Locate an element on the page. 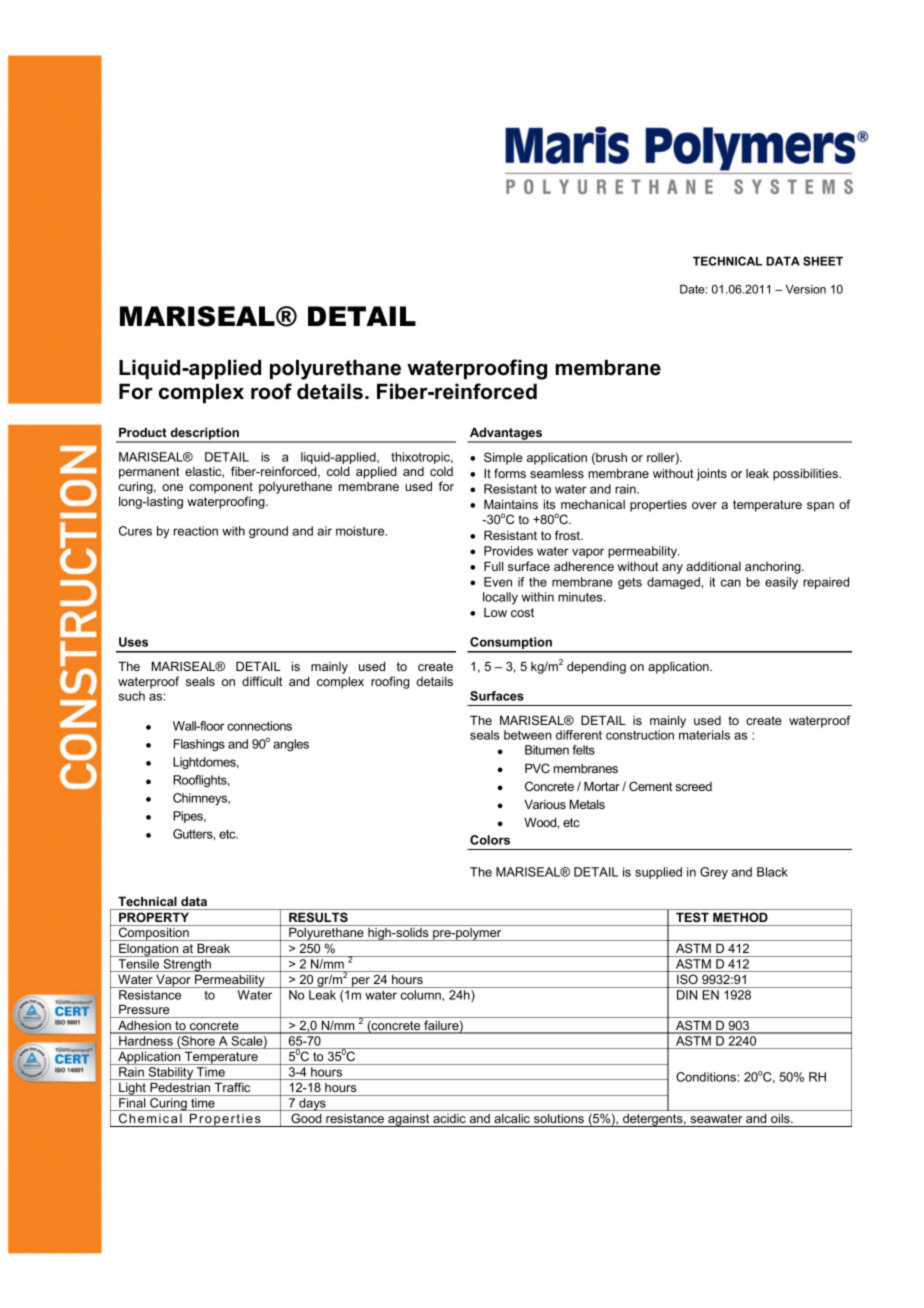 Image resolution: width=924 pixels, height=1308 pixels. Pressure is located at coordinates (144, 1009).
